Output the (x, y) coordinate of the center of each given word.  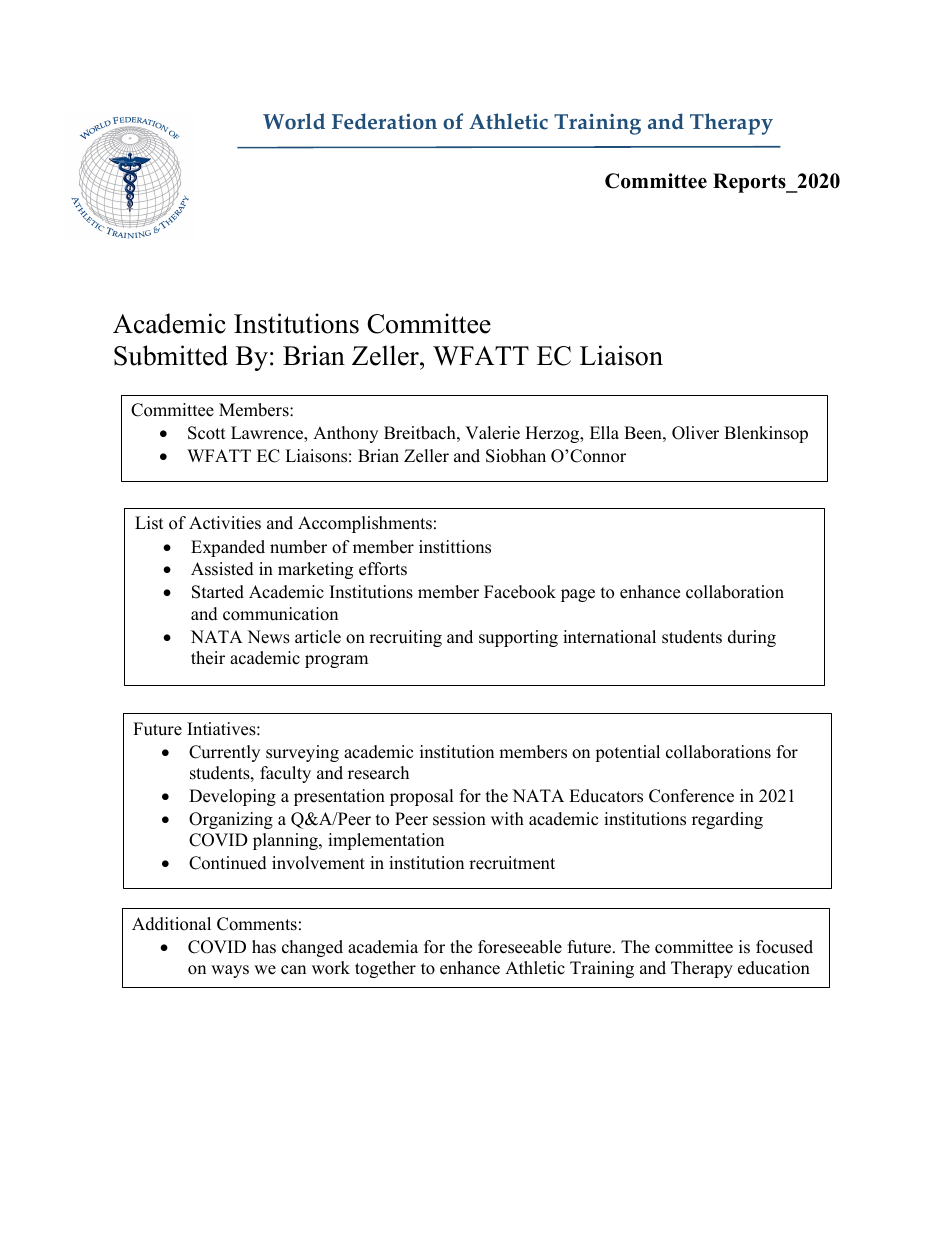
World (294, 121)
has (264, 947)
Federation (384, 121)
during (752, 638)
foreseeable (520, 947)
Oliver (695, 433)
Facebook (520, 592)
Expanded (228, 548)
